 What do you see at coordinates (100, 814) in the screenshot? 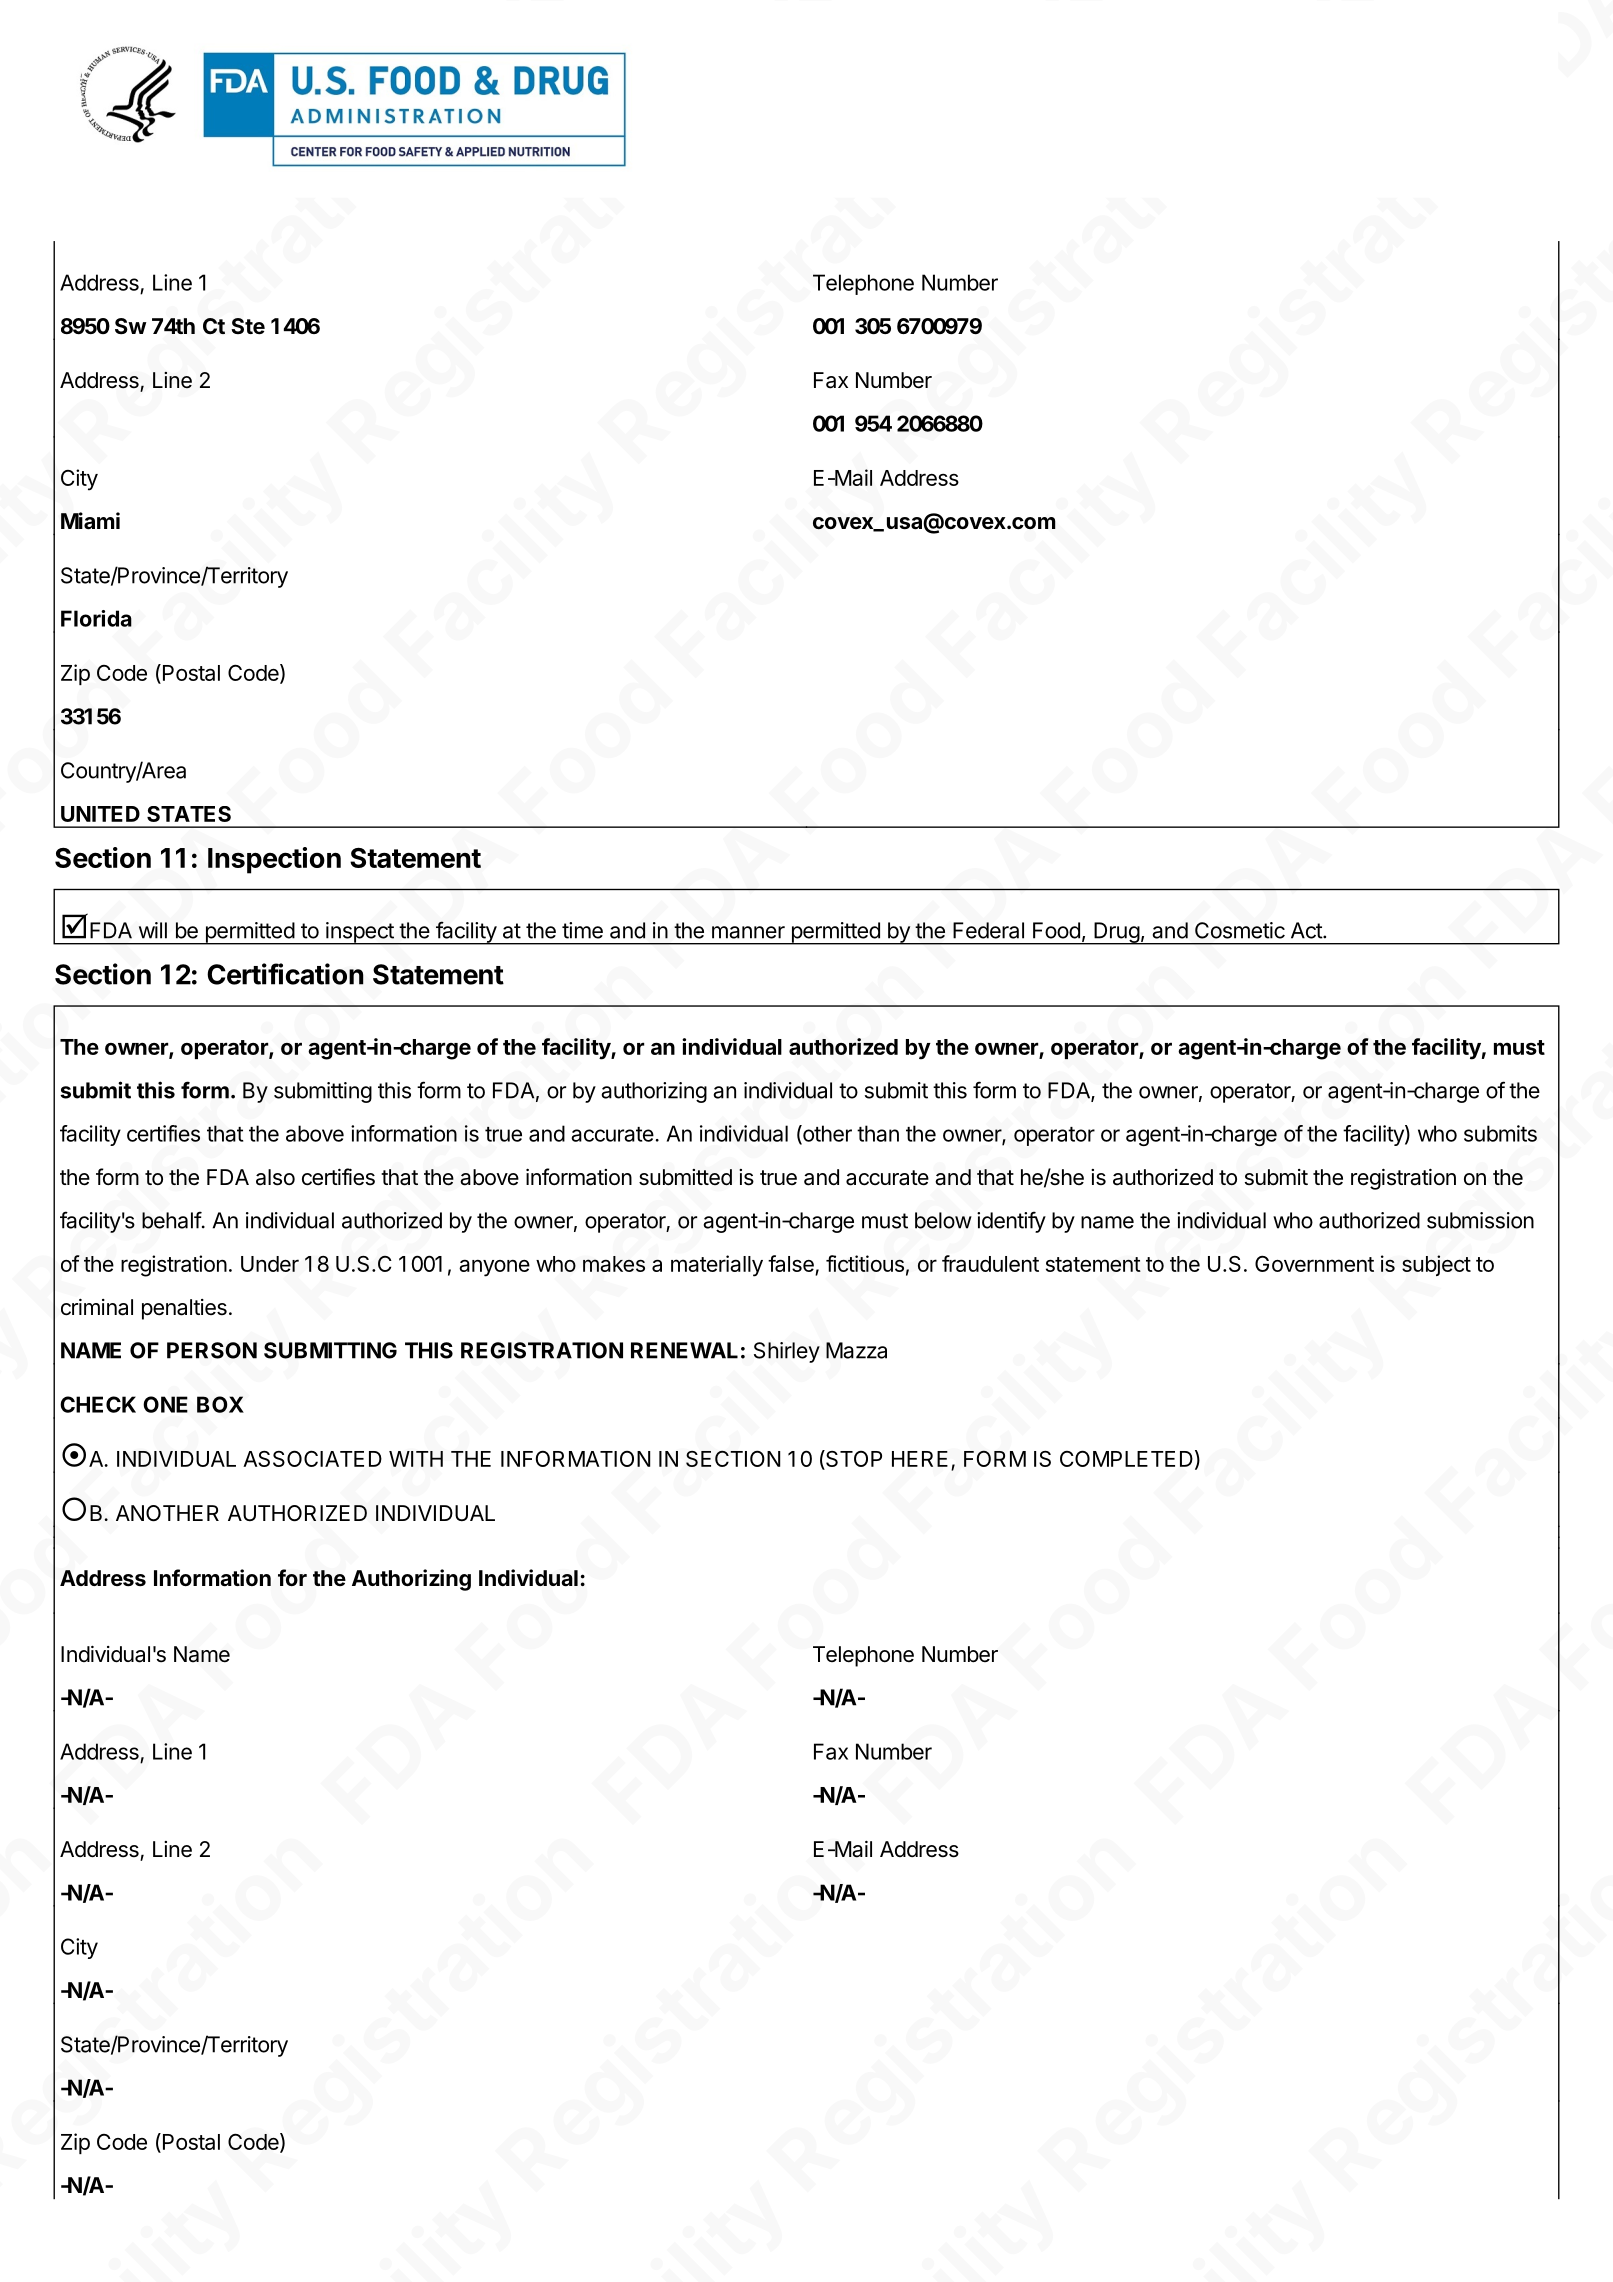
I see `UNITED` at bounding box center [100, 814].
